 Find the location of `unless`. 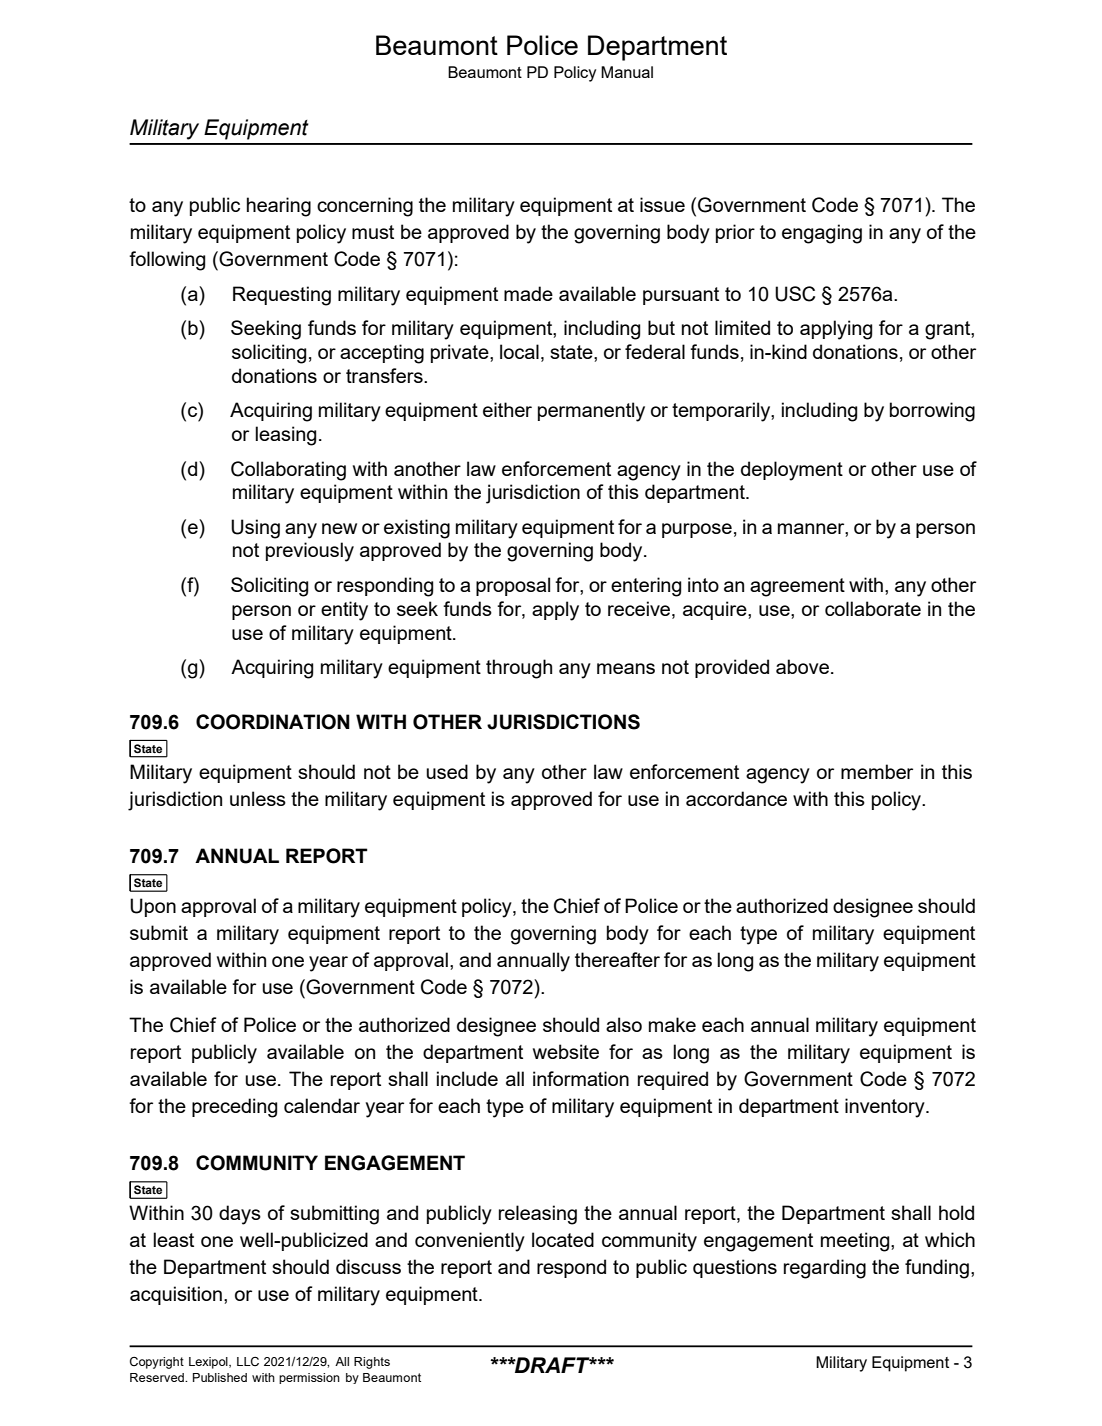

unless is located at coordinates (258, 798).
